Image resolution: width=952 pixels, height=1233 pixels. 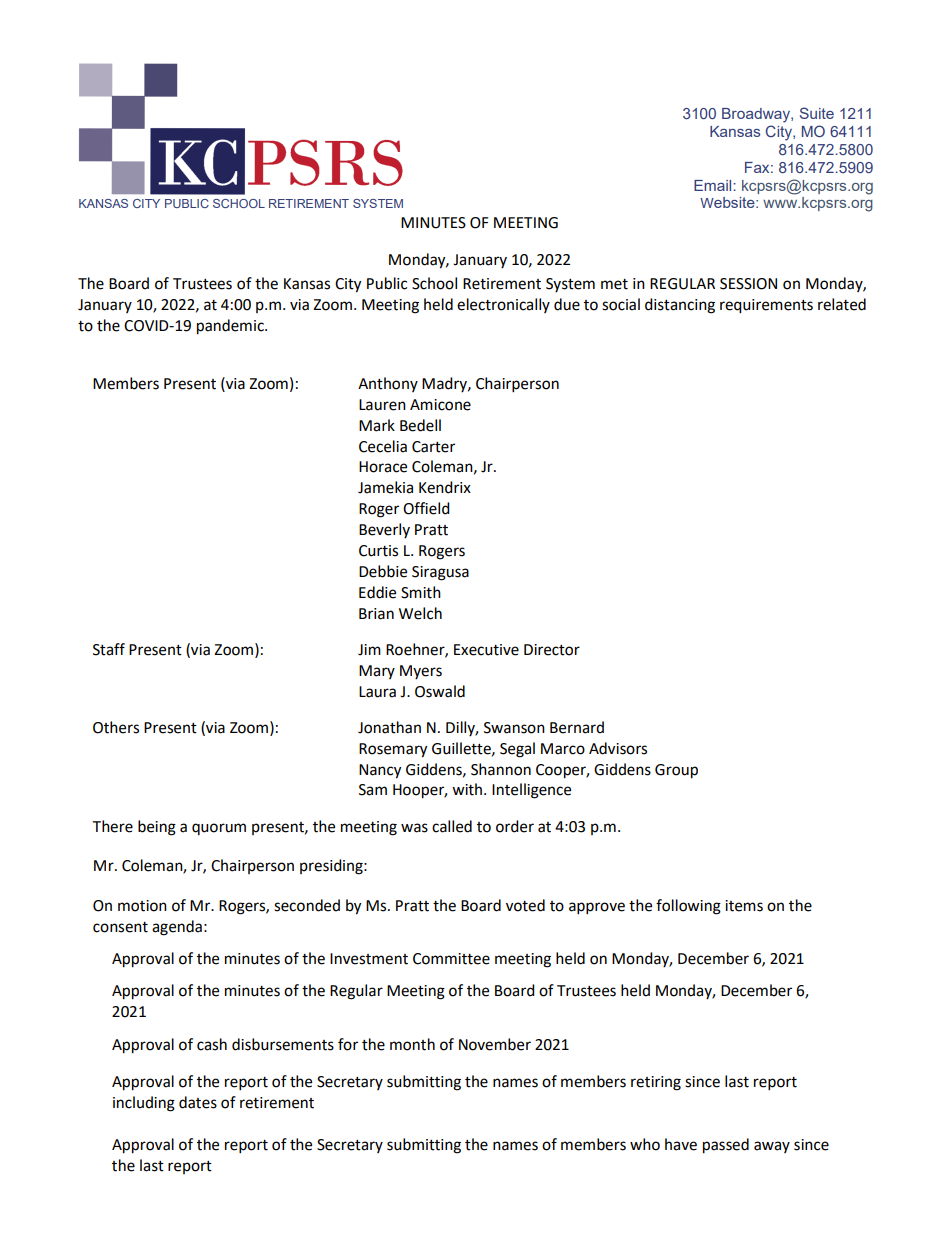 What do you see at coordinates (503, 305) in the image?
I see `electronically` at bounding box center [503, 305].
